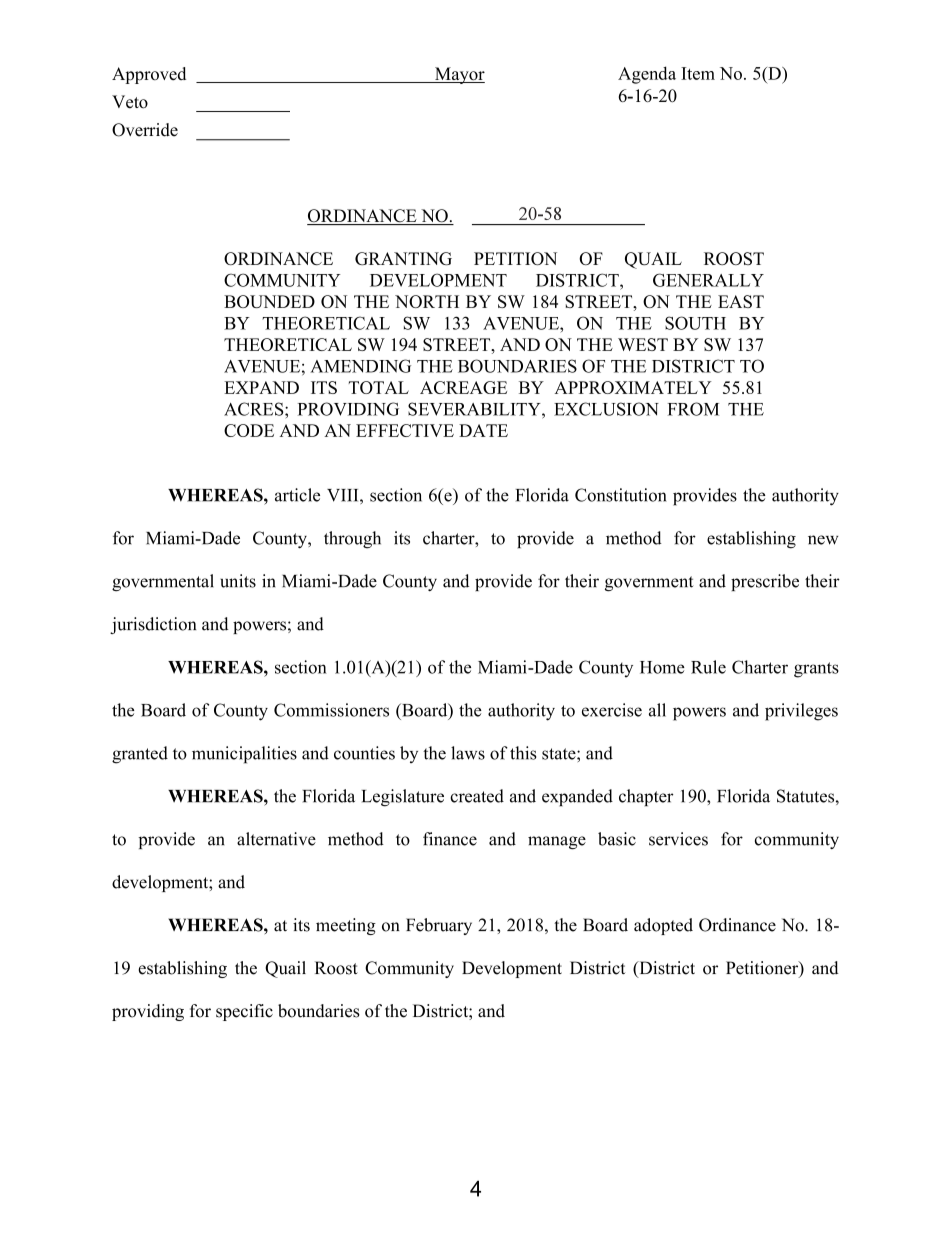  What do you see at coordinates (698, 73) in the image?
I see `Item` at bounding box center [698, 73].
